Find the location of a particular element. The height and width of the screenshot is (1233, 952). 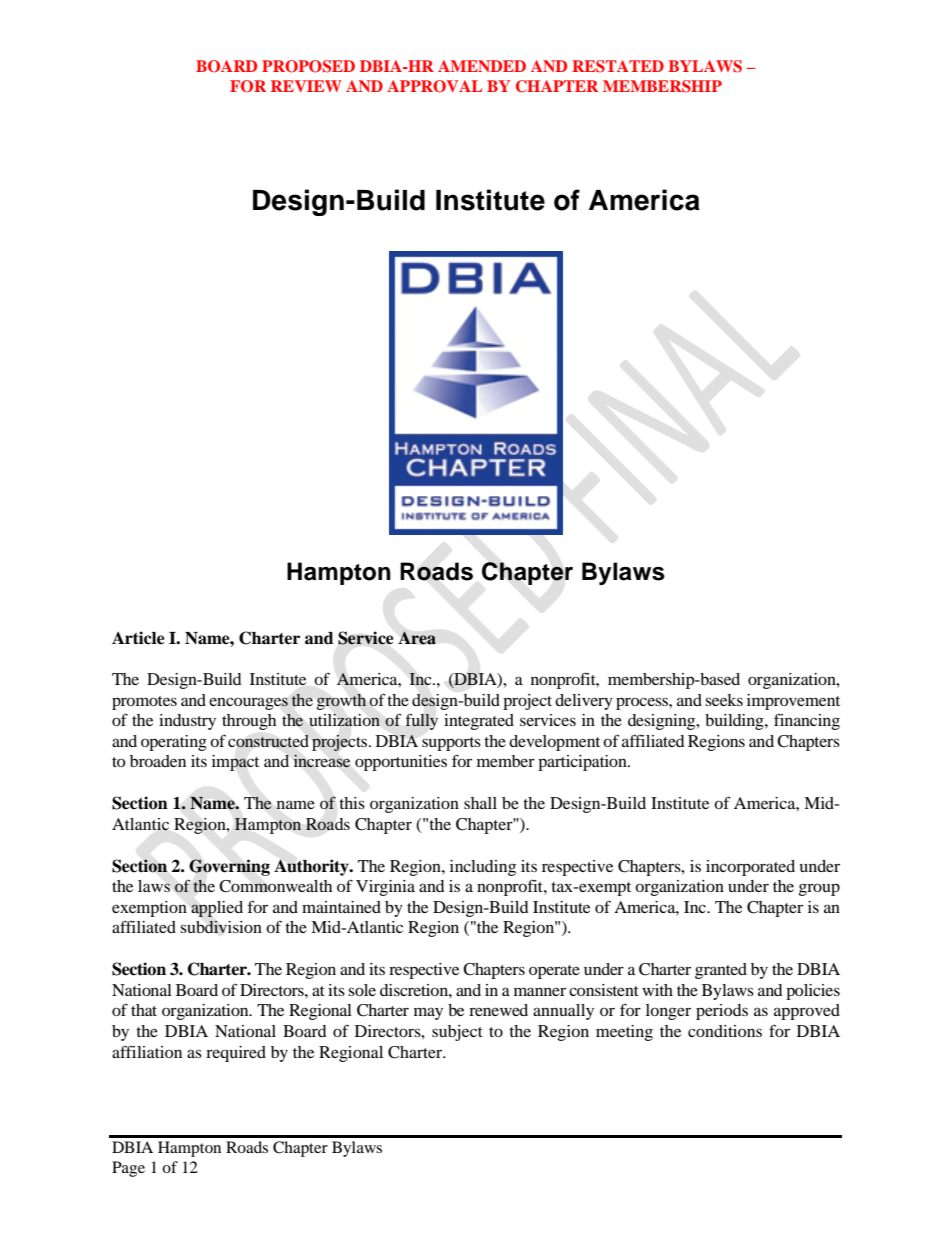

incorporated is located at coordinates (750, 868).
